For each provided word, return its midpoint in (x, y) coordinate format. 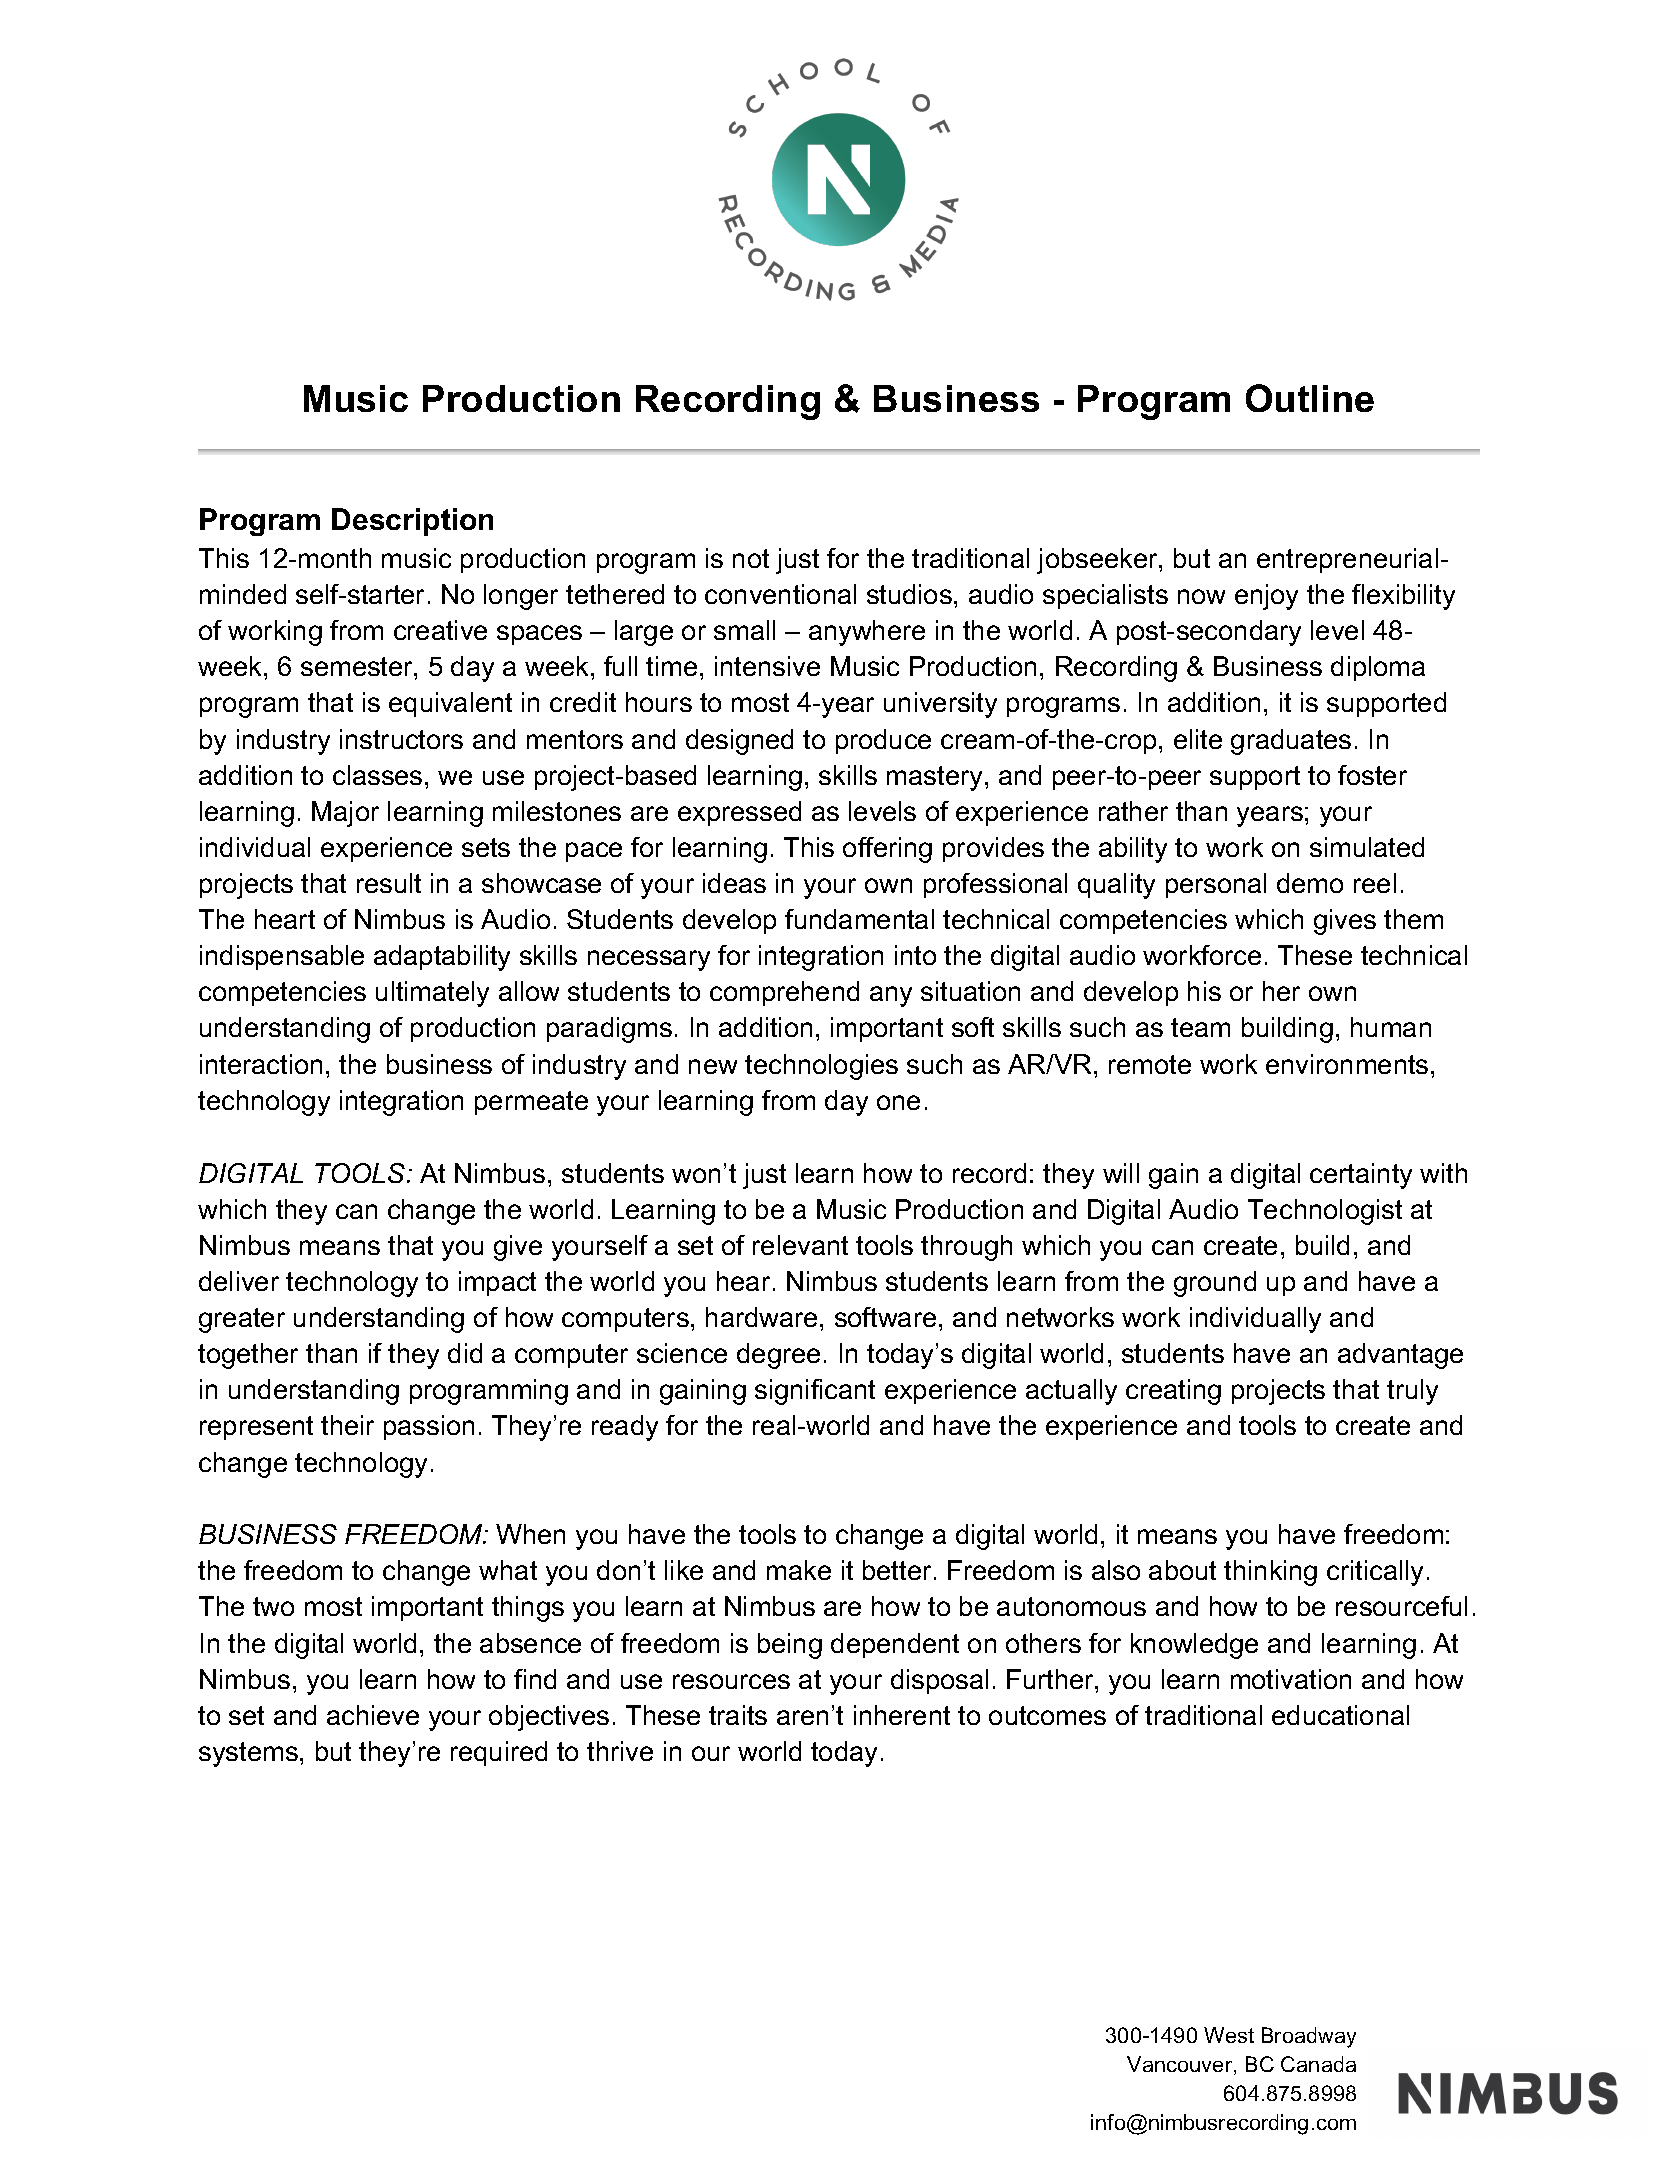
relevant (800, 1245)
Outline (1310, 398)
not (751, 558)
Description (412, 522)
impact (497, 1283)
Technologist (1325, 1212)
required (499, 1753)
